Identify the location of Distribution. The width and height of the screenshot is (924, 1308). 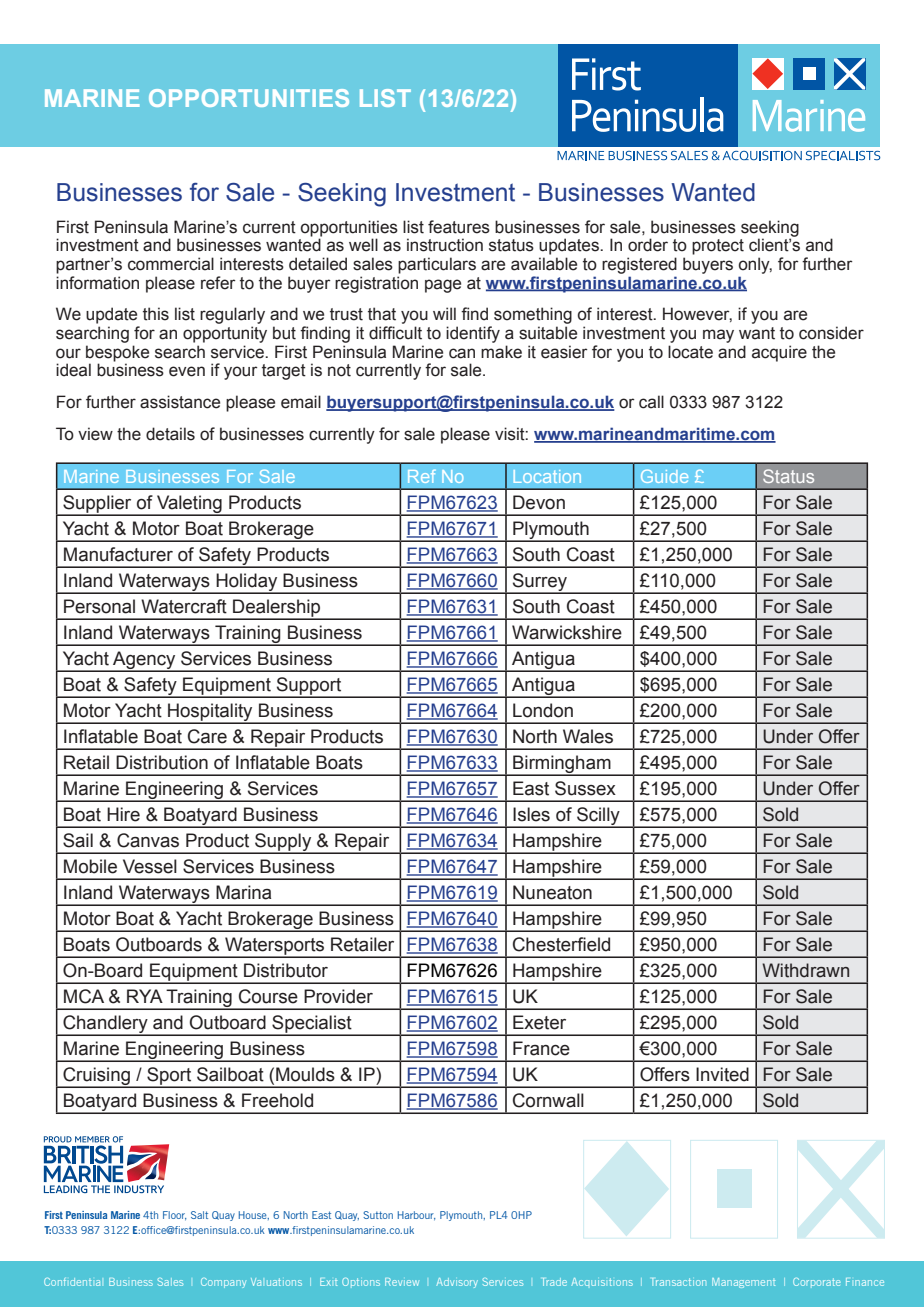
(162, 762).
